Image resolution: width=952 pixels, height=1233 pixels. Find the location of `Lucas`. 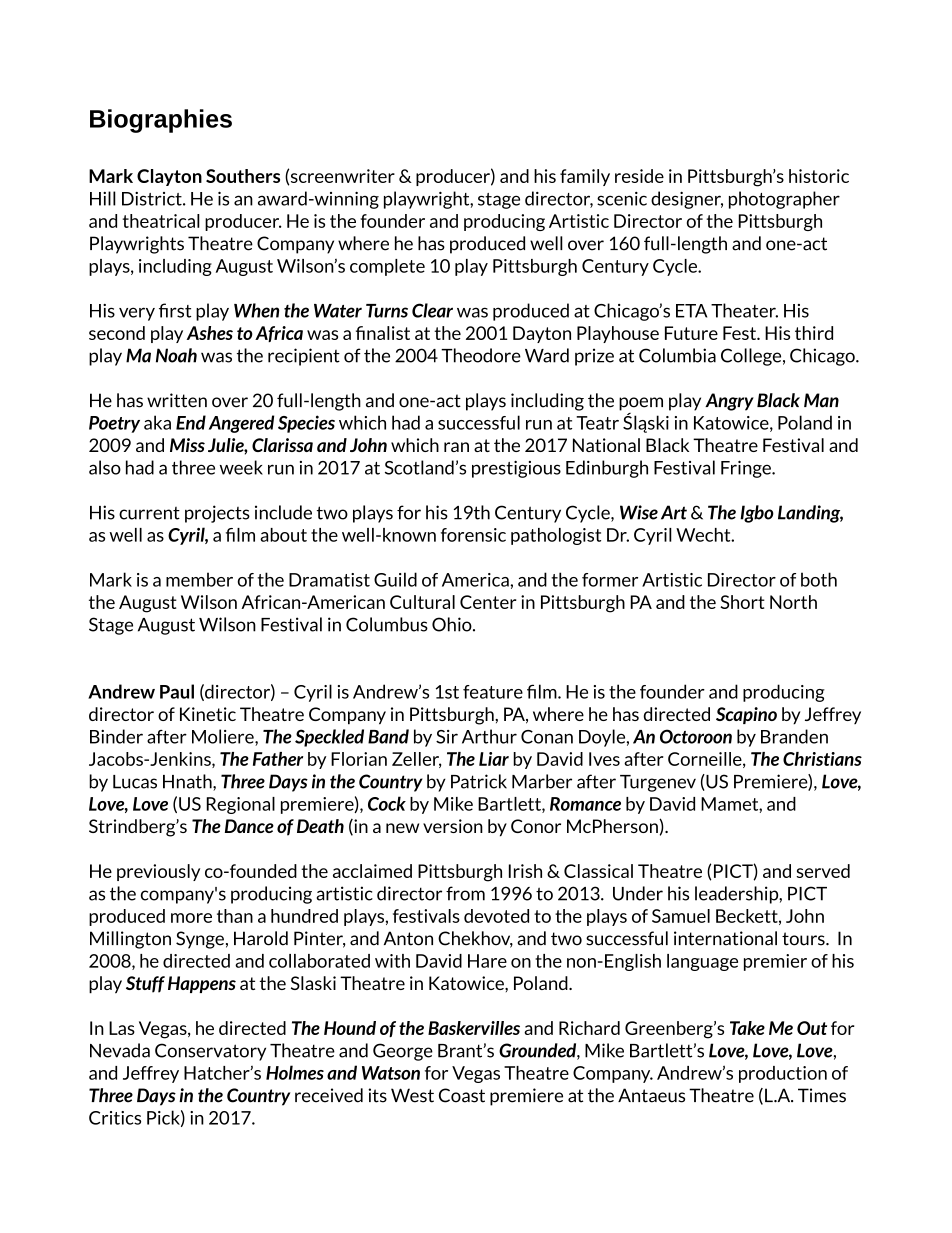

Lucas is located at coordinates (135, 782).
